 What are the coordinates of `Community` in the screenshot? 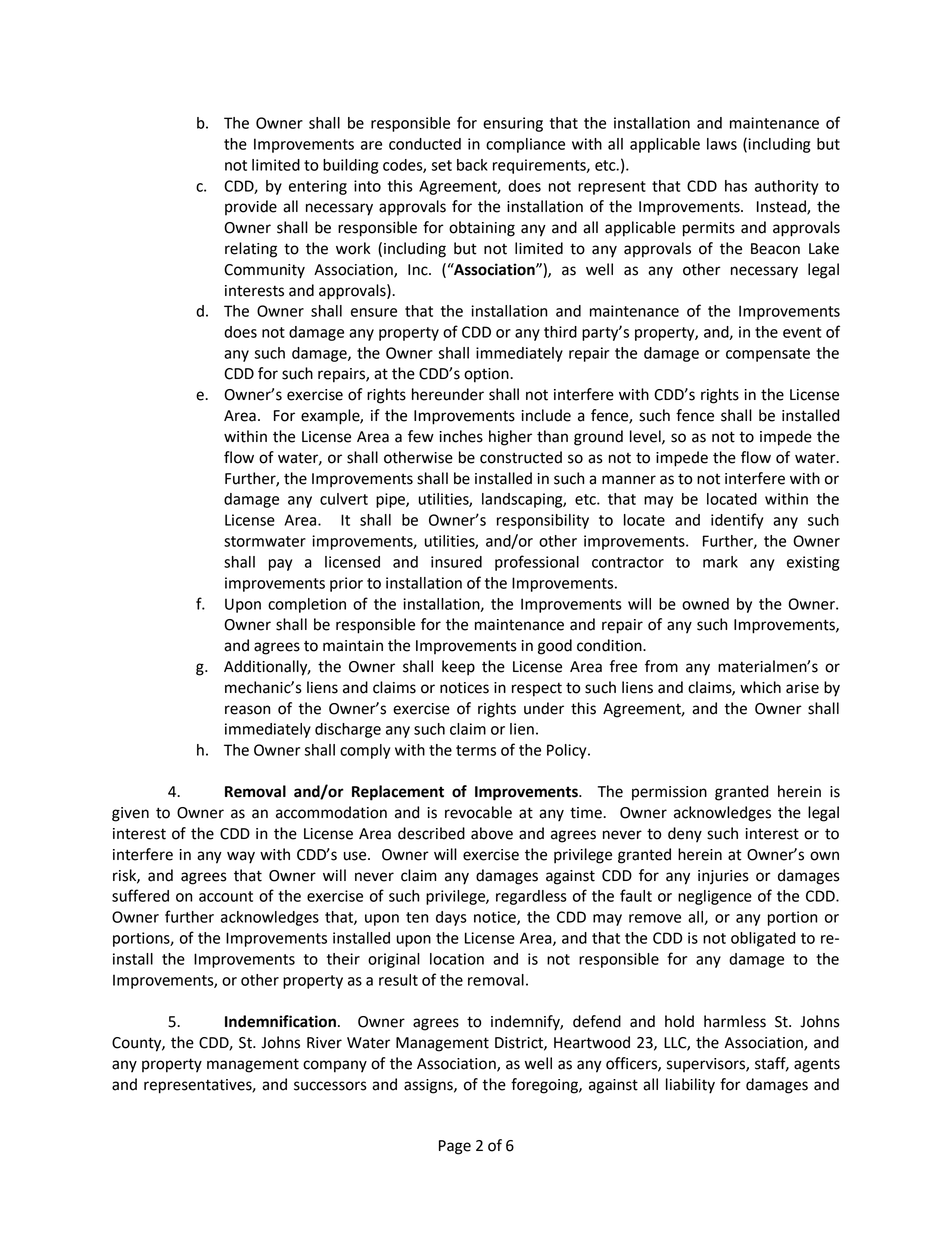 It's located at (264, 271).
